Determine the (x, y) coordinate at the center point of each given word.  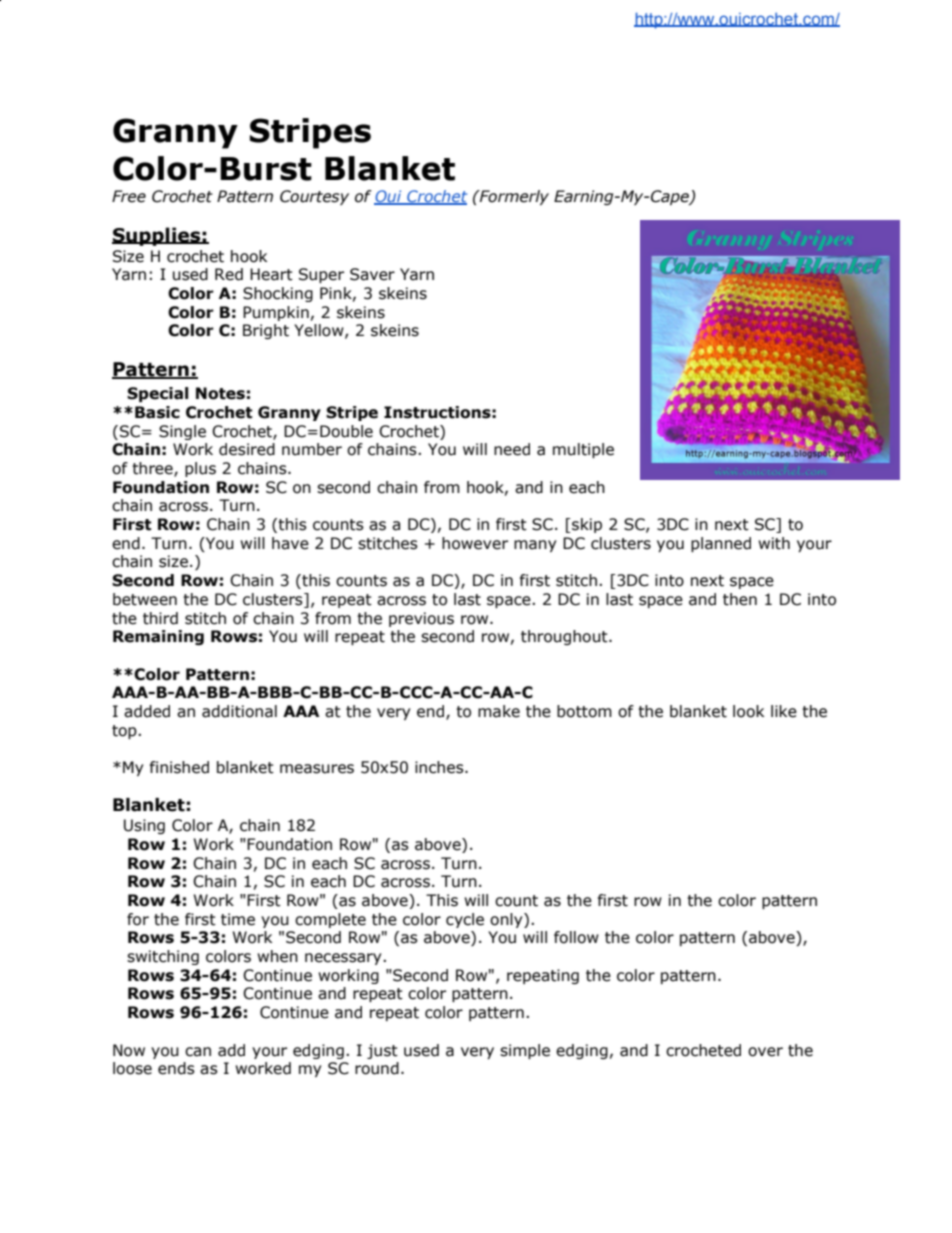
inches (440, 767)
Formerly (513, 197)
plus (200, 469)
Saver (372, 274)
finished (179, 767)
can (198, 1052)
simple (525, 1051)
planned (721, 544)
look (748, 711)
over (765, 1052)
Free (129, 196)
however (475, 543)
